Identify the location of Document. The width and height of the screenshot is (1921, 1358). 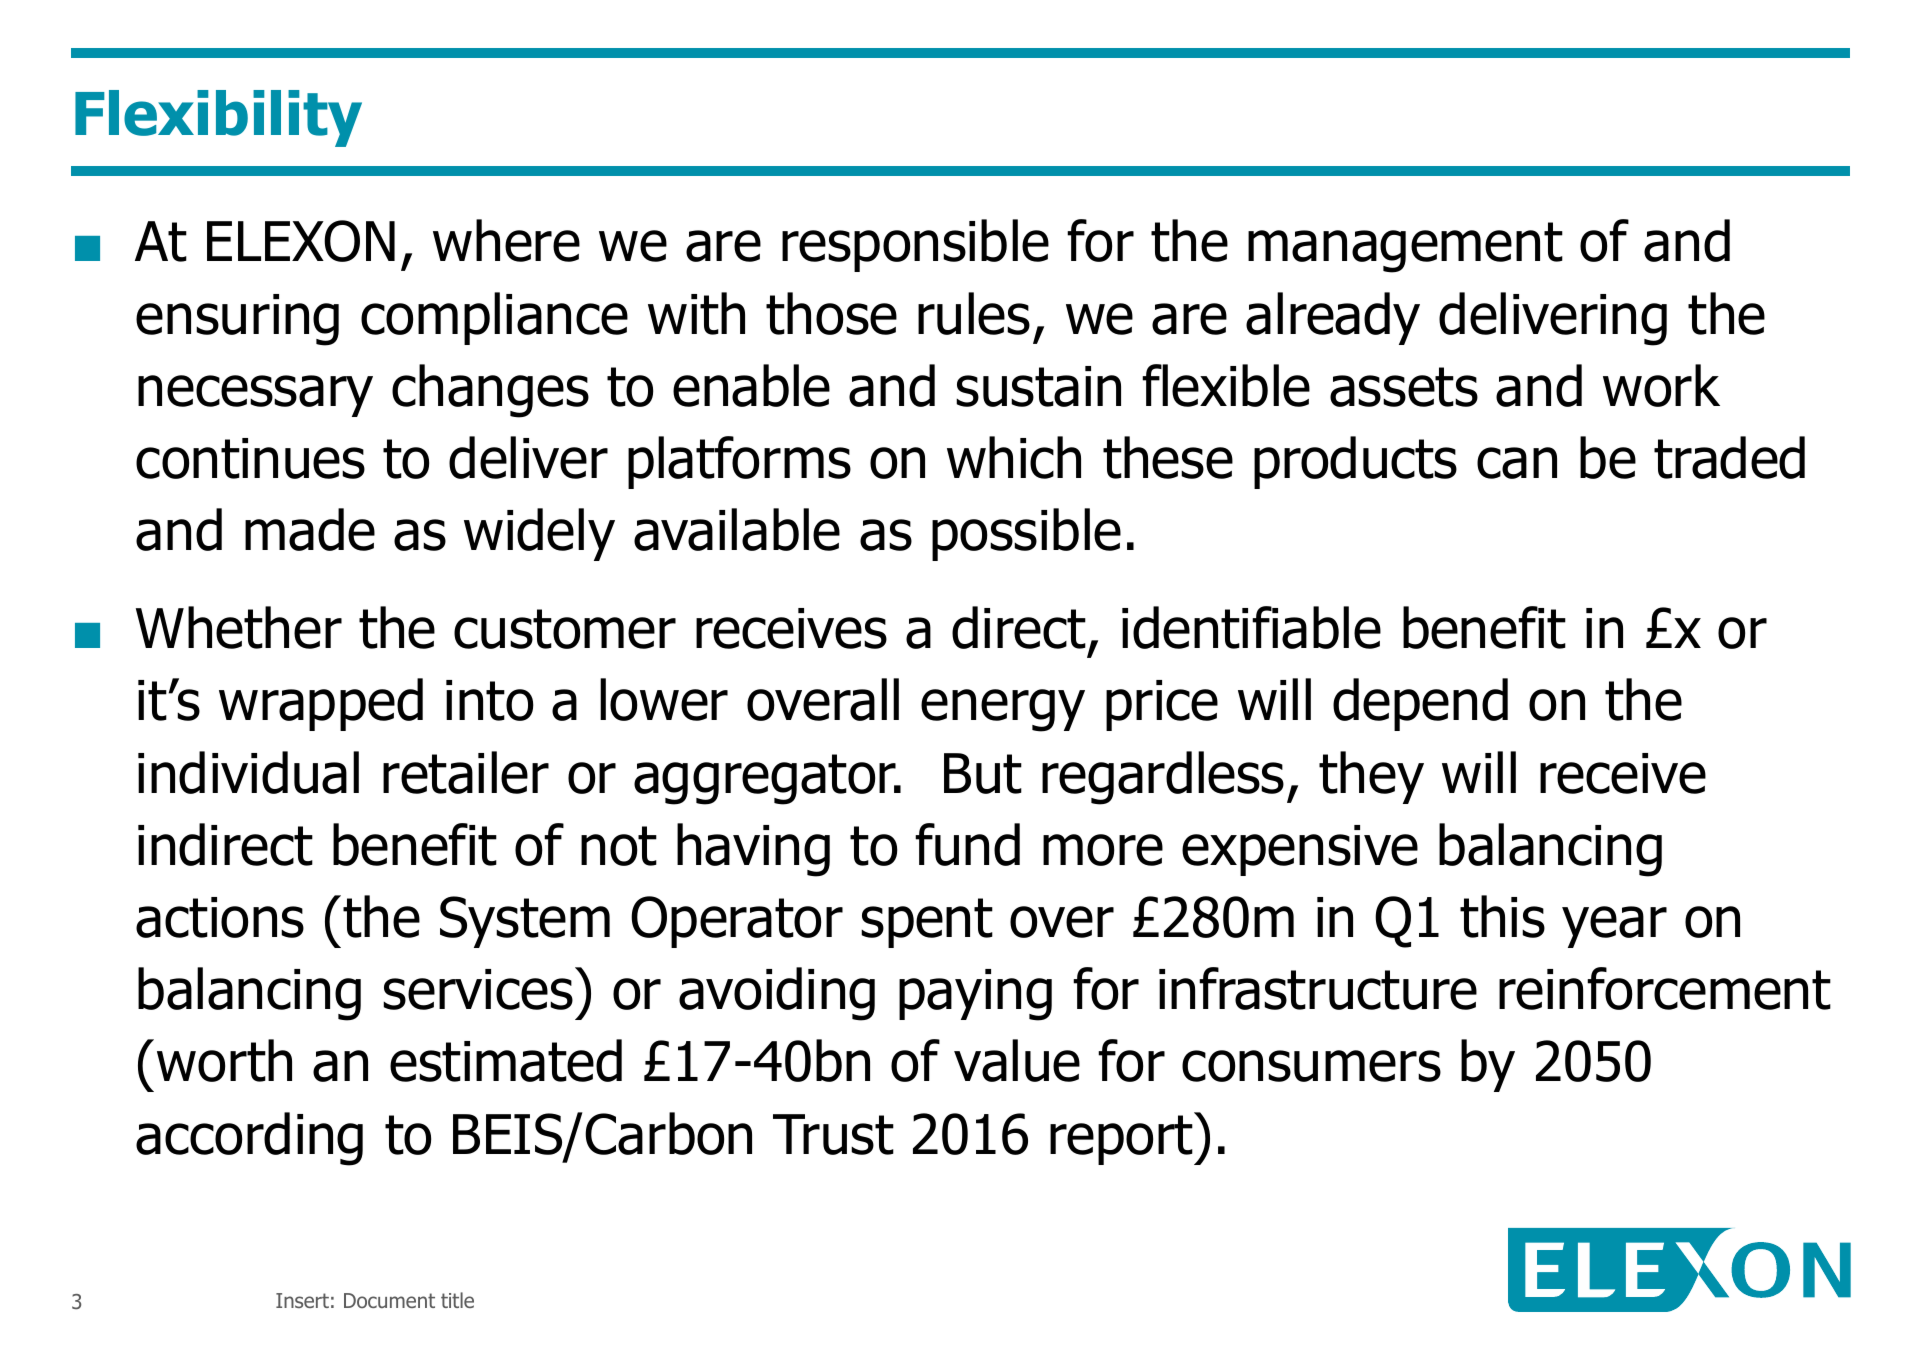
(389, 1300).
